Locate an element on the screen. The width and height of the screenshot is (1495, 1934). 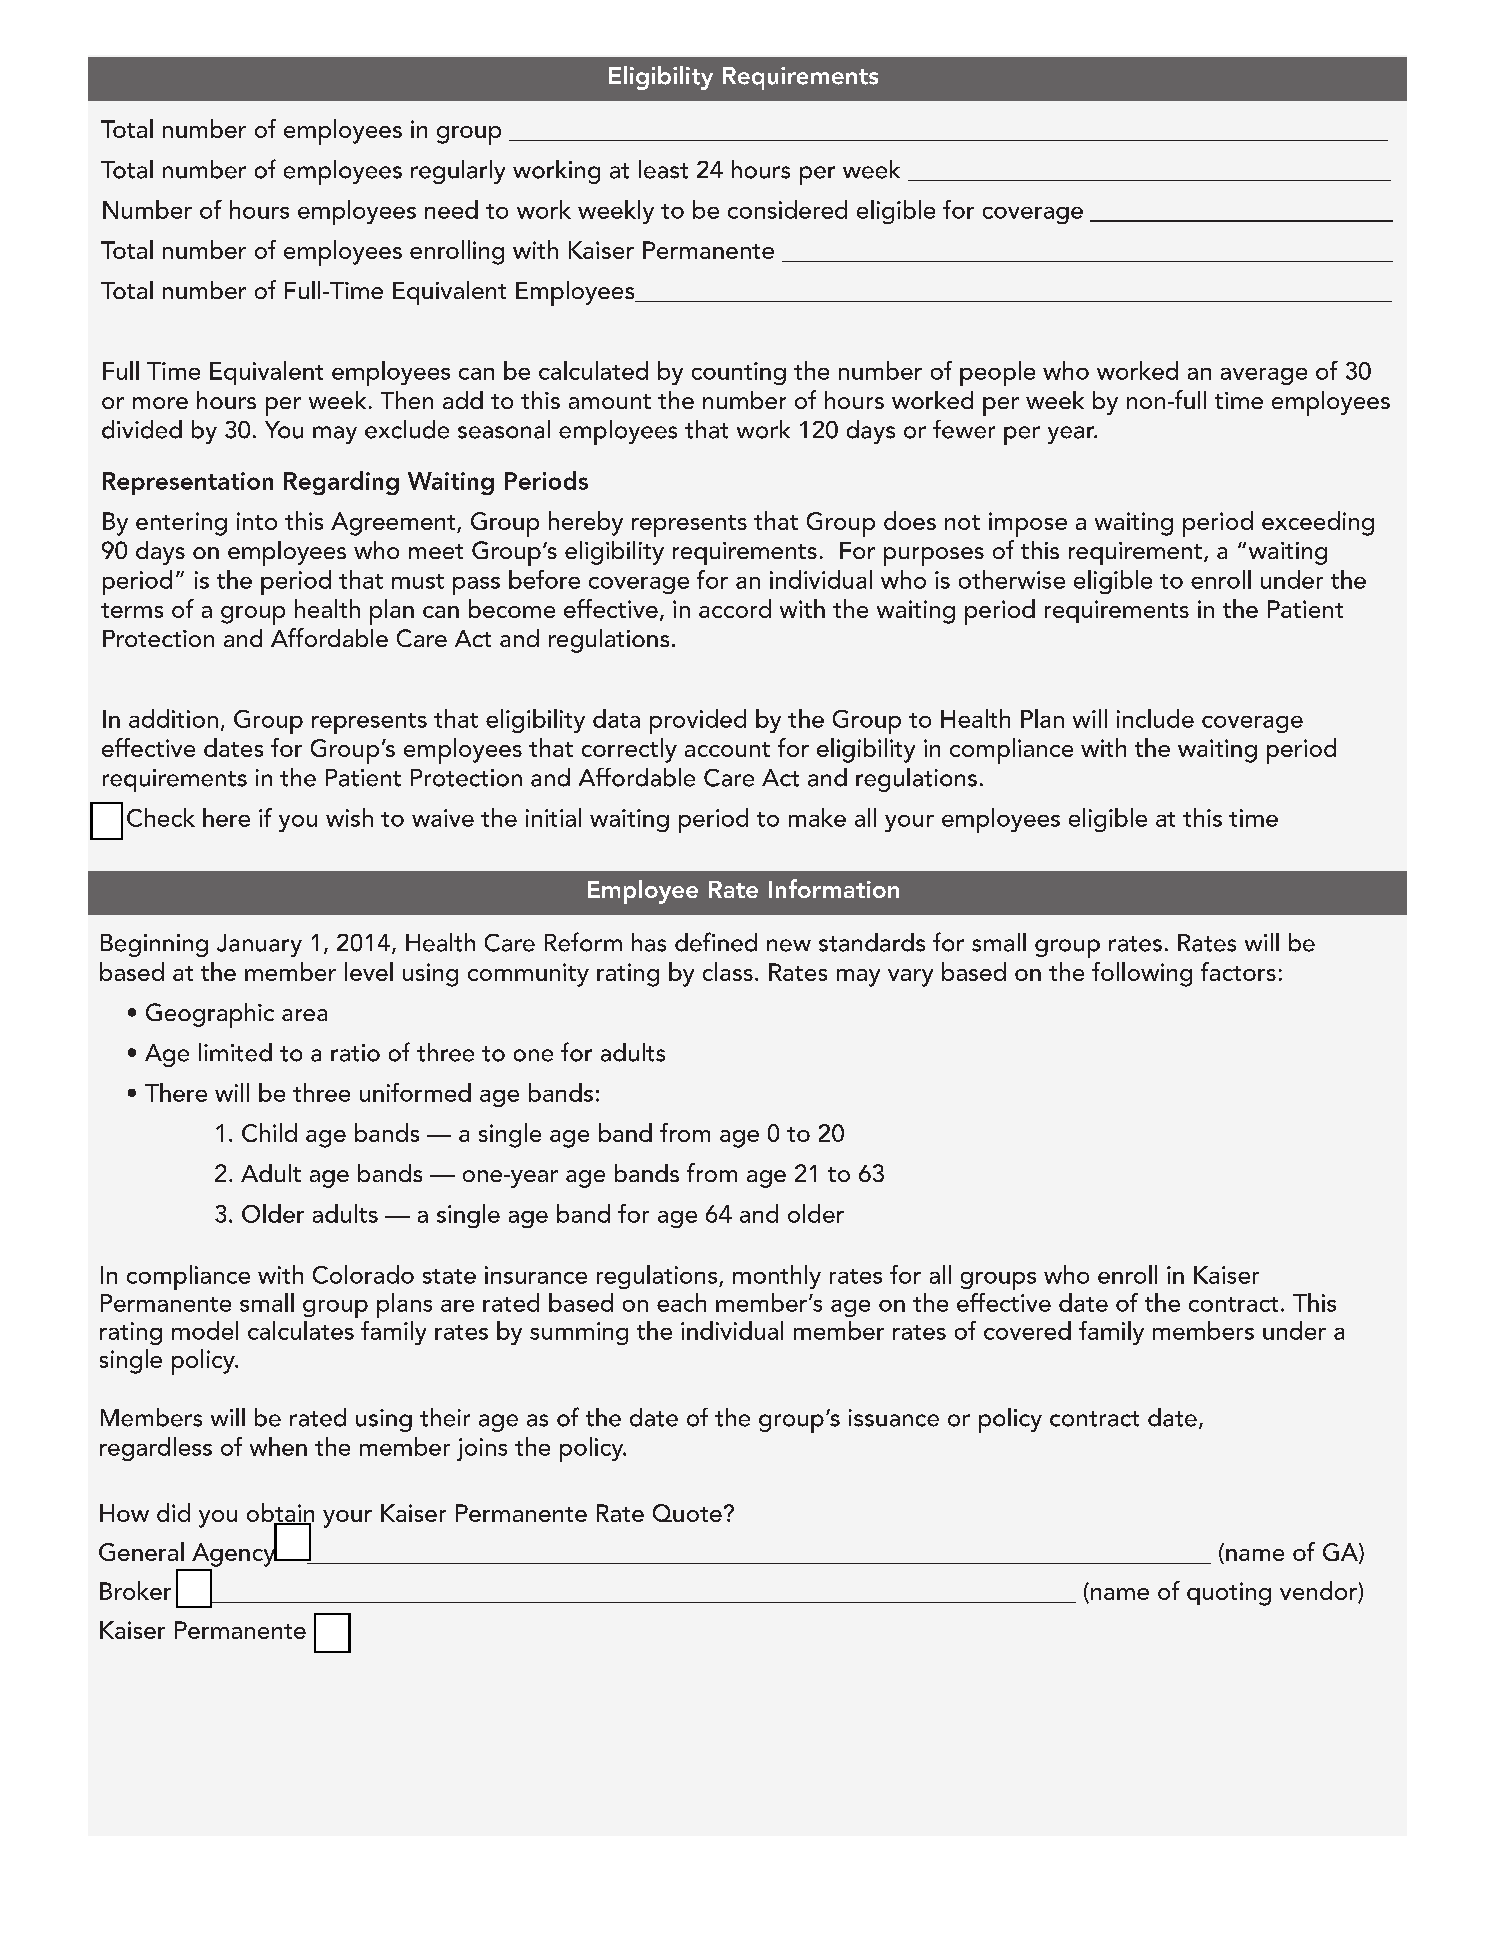
class is located at coordinates (728, 971).
